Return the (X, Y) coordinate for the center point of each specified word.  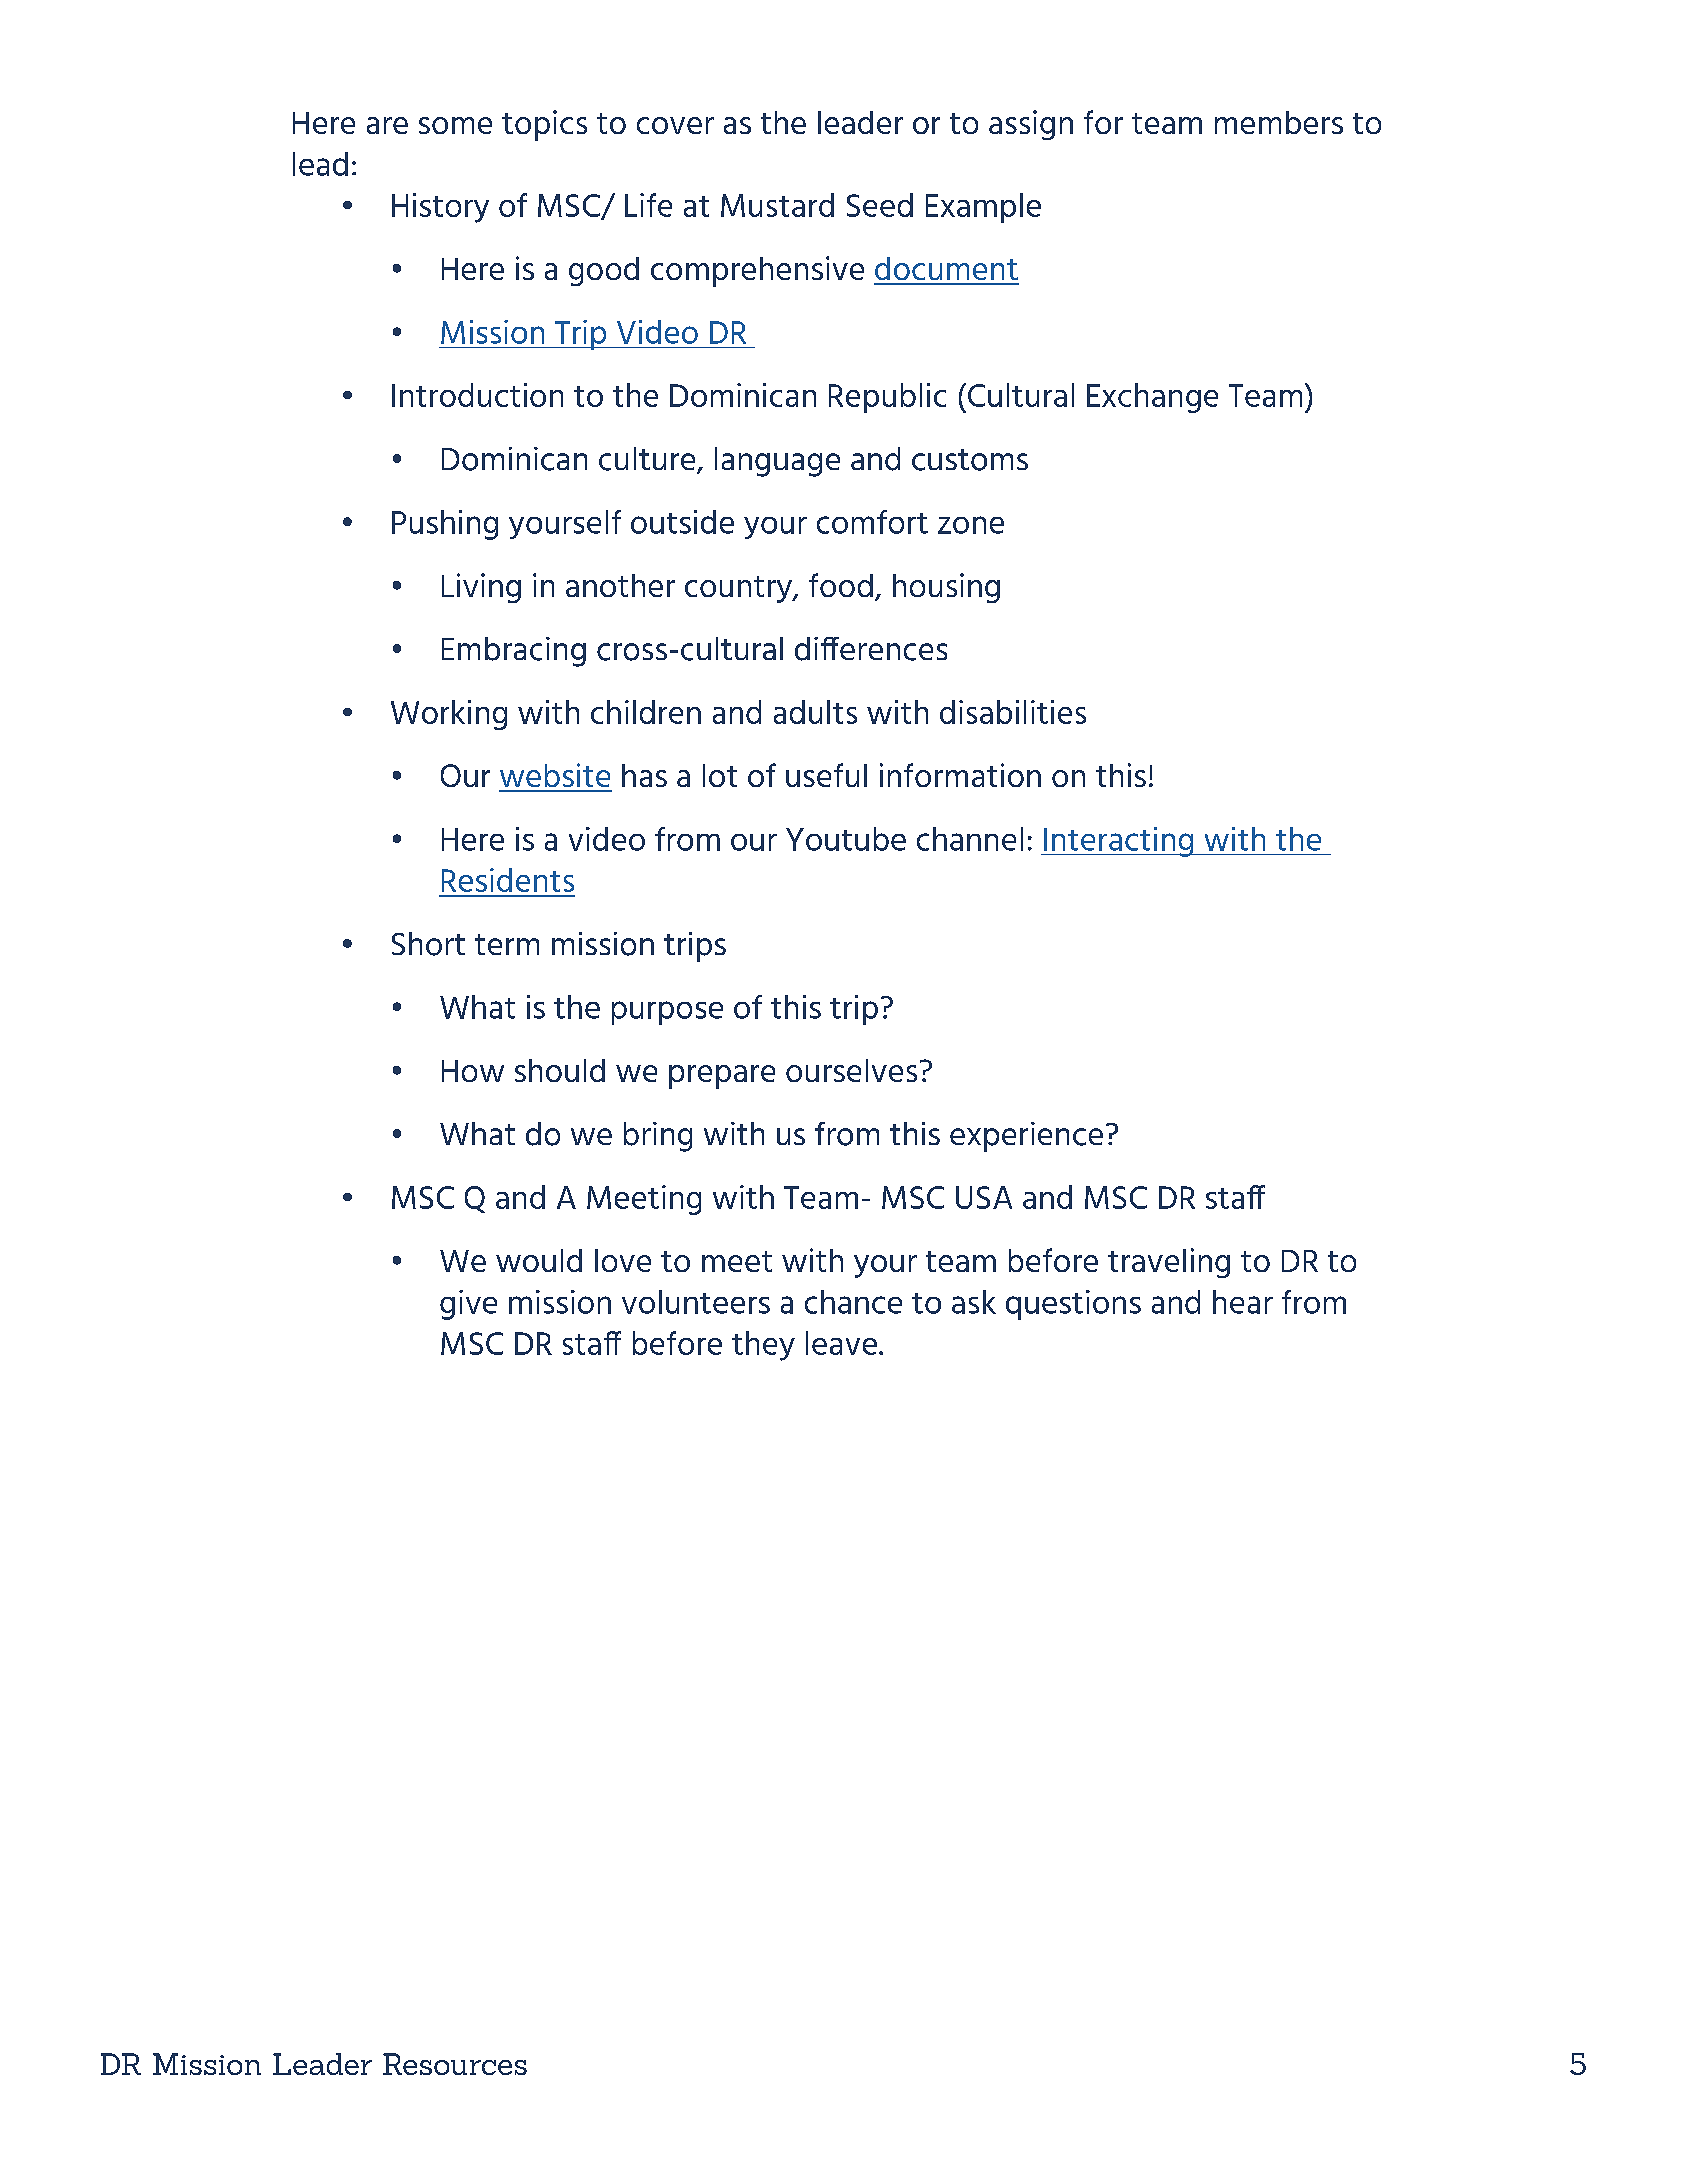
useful (826, 775)
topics (544, 125)
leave (841, 1343)
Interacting (1119, 842)
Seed (880, 205)
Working (449, 715)
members (1279, 122)
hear (1243, 1302)
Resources (455, 2064)
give (468, 1305)
